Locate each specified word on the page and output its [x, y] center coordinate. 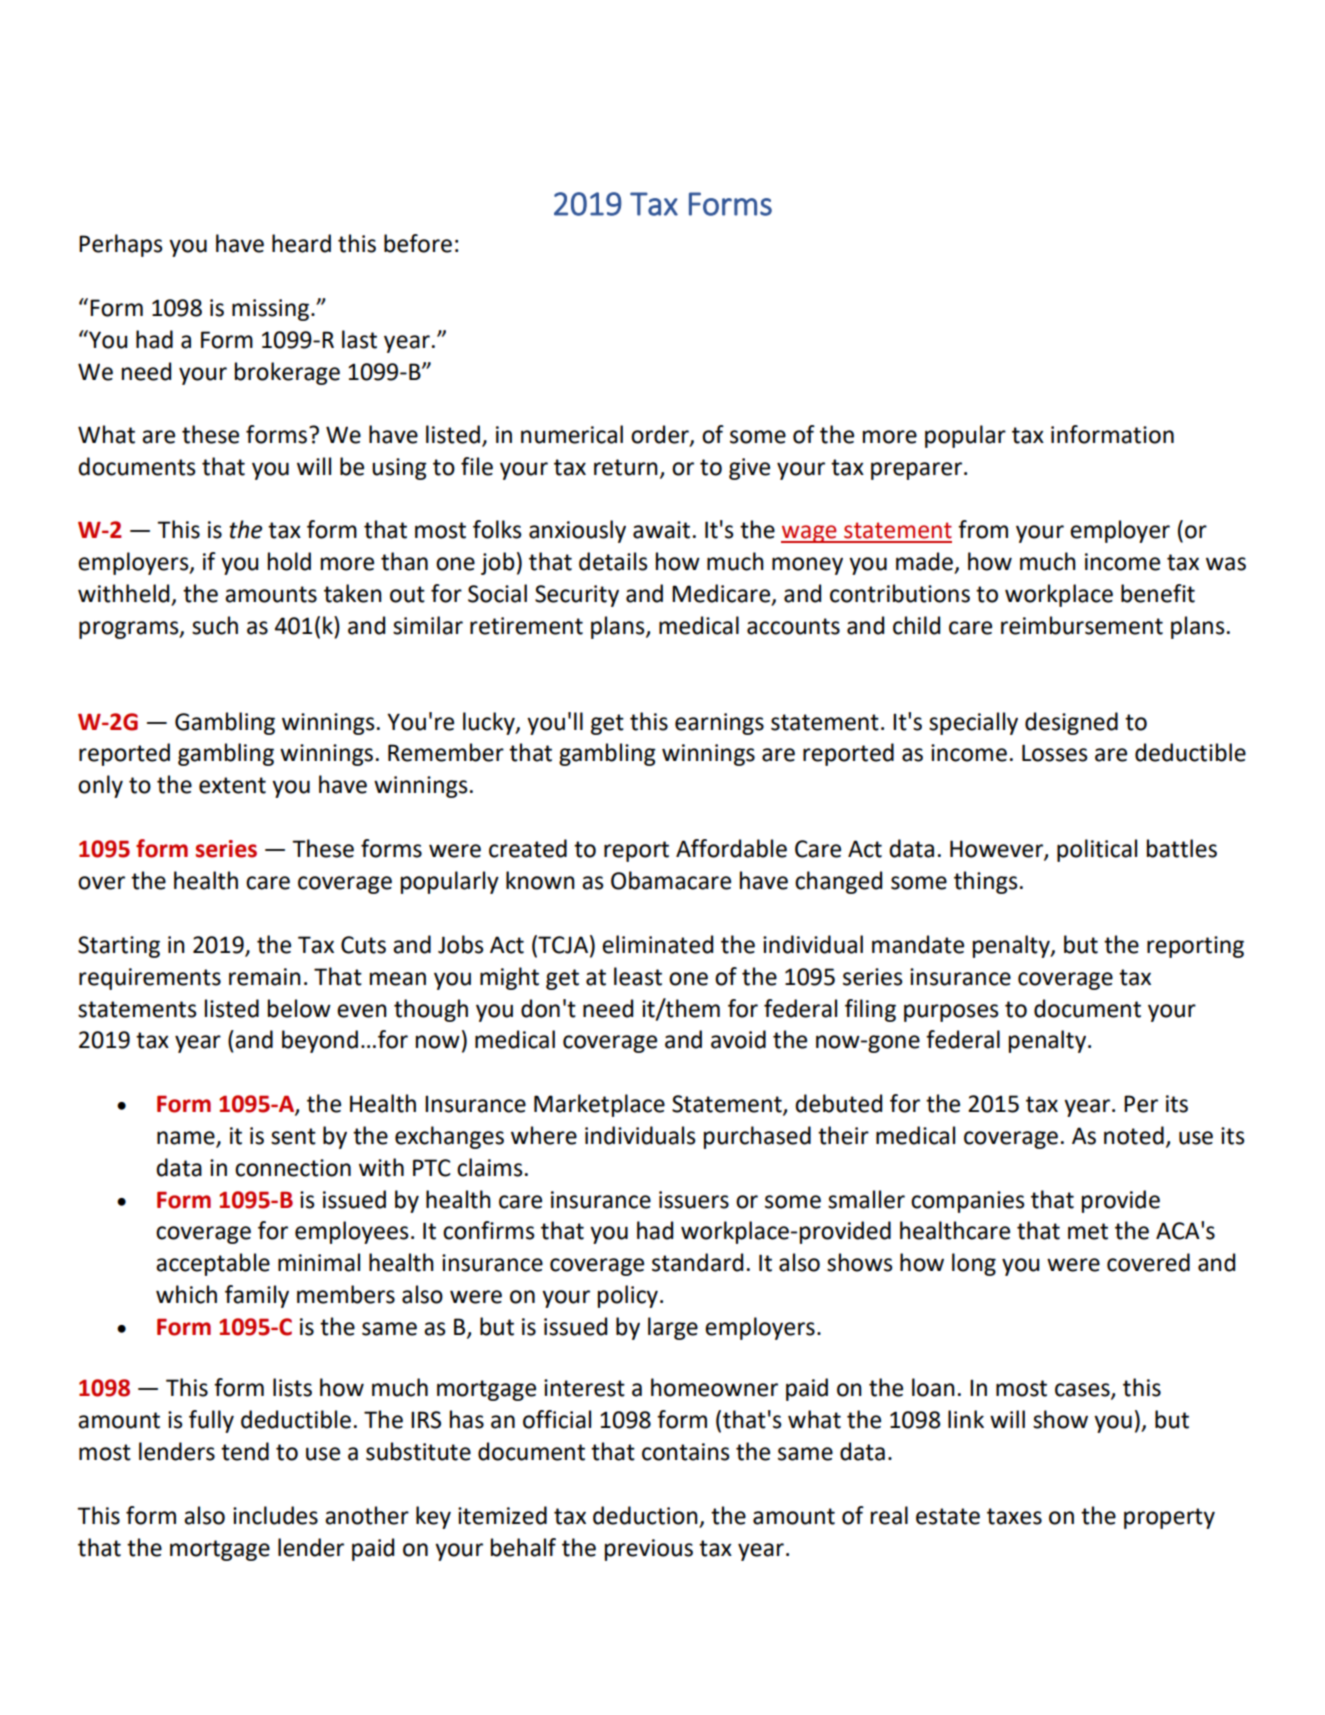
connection [293, 1168]
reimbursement [1082, 625]
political [1097, 850]
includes [275, 1515]
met [1088, 1231]
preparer [918, 471]
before [418, 243]
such [215, 625]
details [613, 561]
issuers [694, 1200]
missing [270, 310]
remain [265, 977]
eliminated [657, 944]
